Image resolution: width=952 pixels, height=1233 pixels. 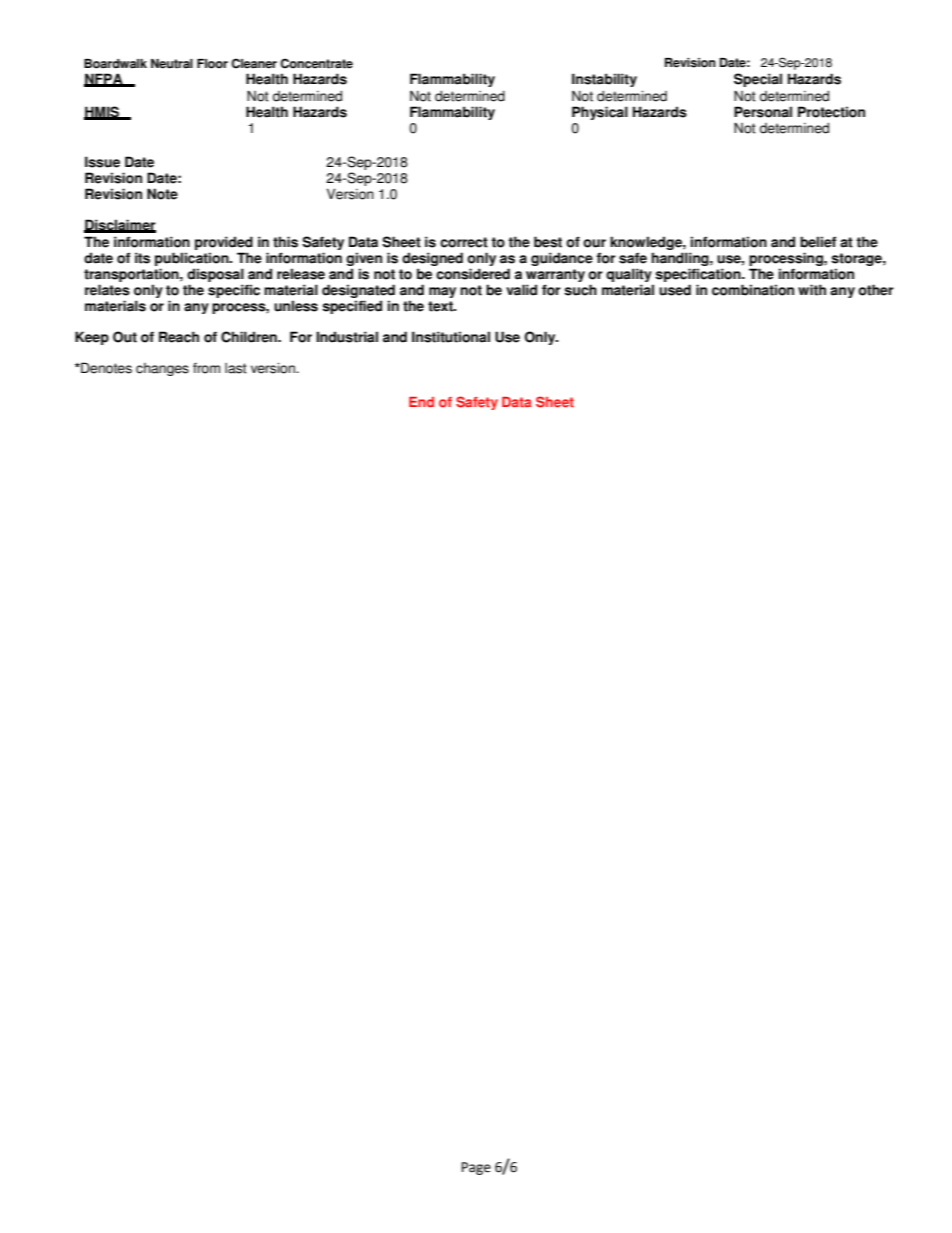 What do you see at coordinates (763, 112) in the document?
I see `Personal` at bounding box center [763, 112].
